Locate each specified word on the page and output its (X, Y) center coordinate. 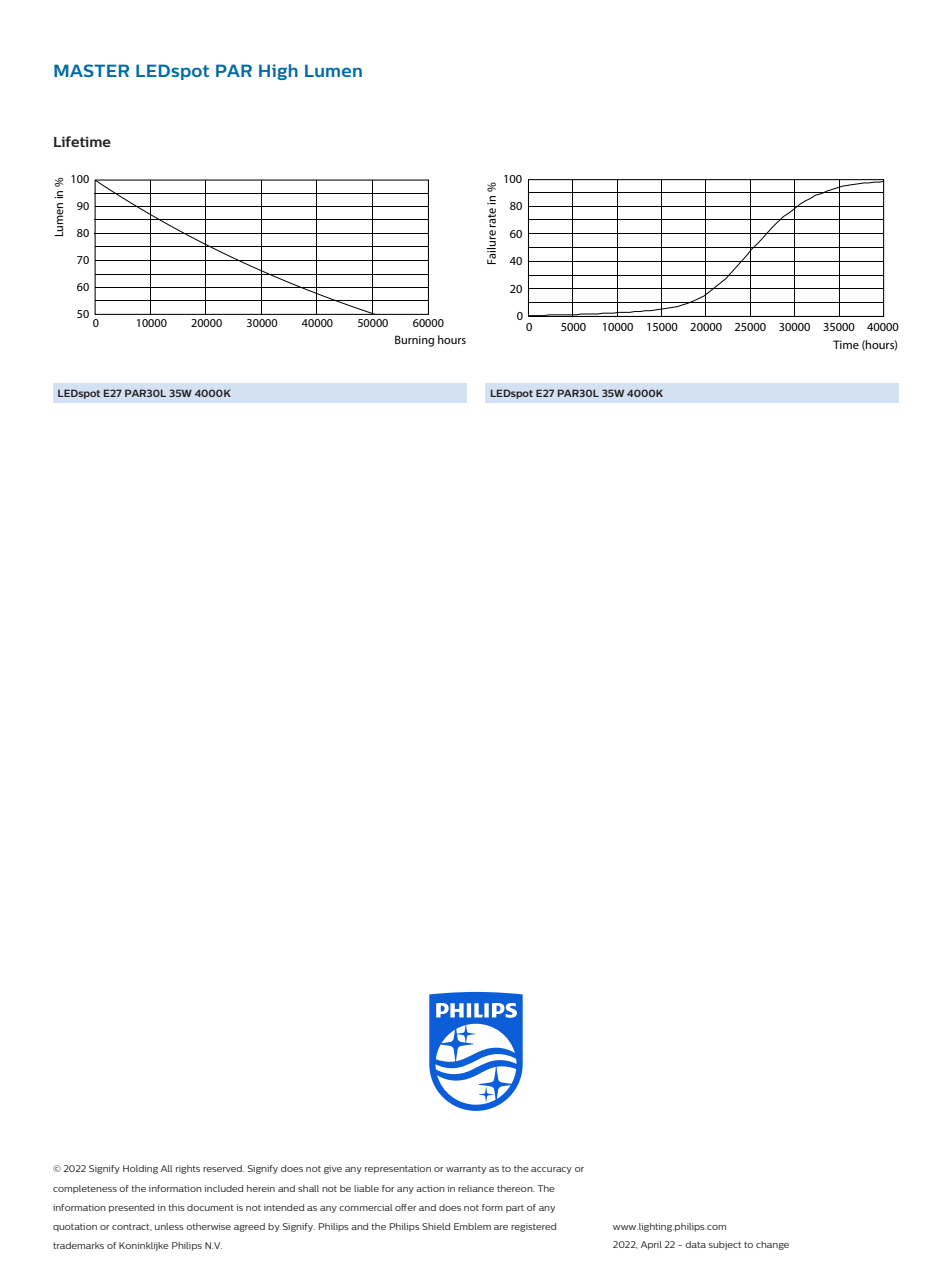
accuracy (551, 1170)
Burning (414, 341)
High (278, 72)
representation (398, 1169)
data (695, 1244)
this (176, 1207)
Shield (436, 1226)
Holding (140, 1169)
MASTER (91, 70)
